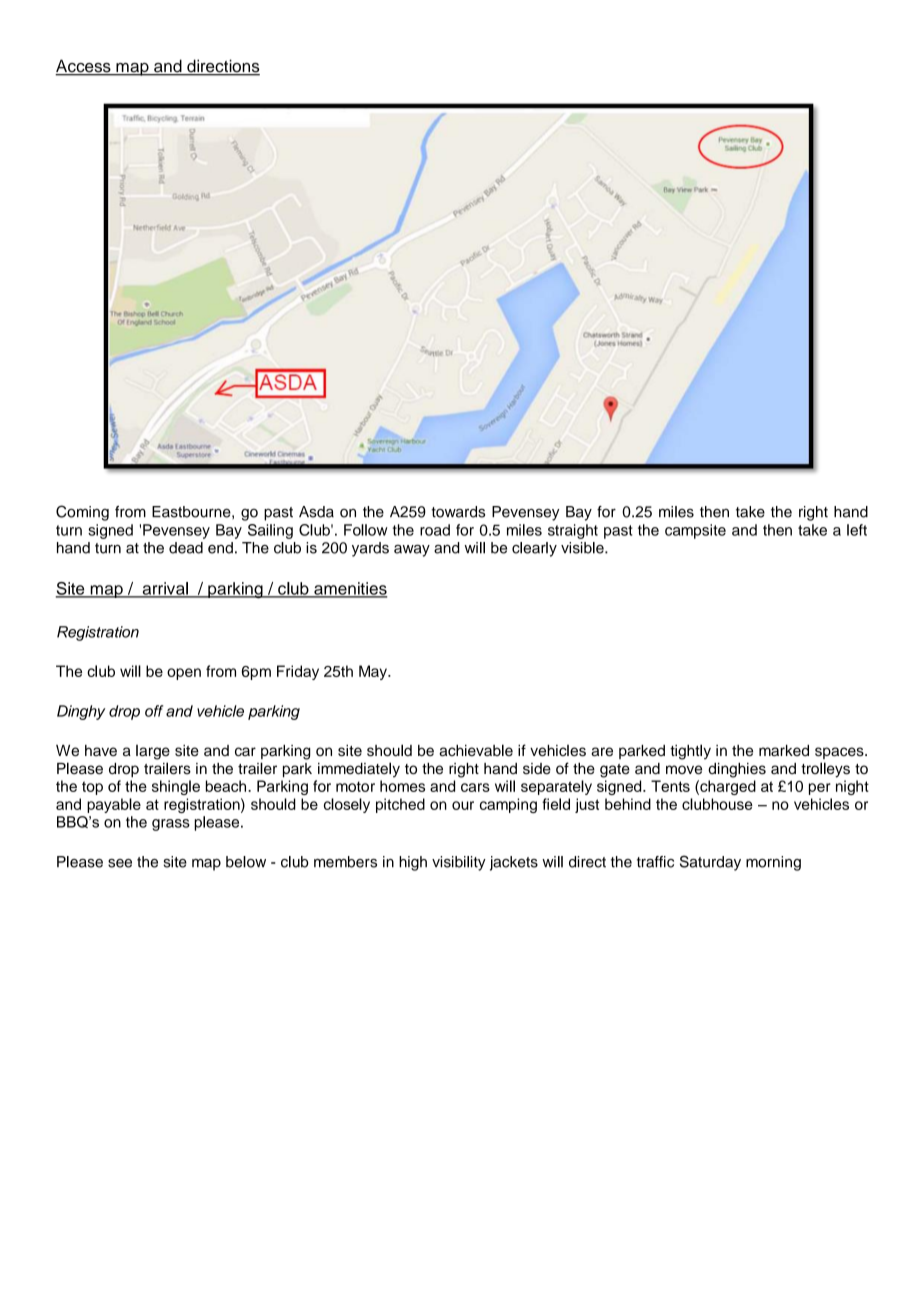 The image size is (924, 1307). I want to click on left, so click(857, 530).
